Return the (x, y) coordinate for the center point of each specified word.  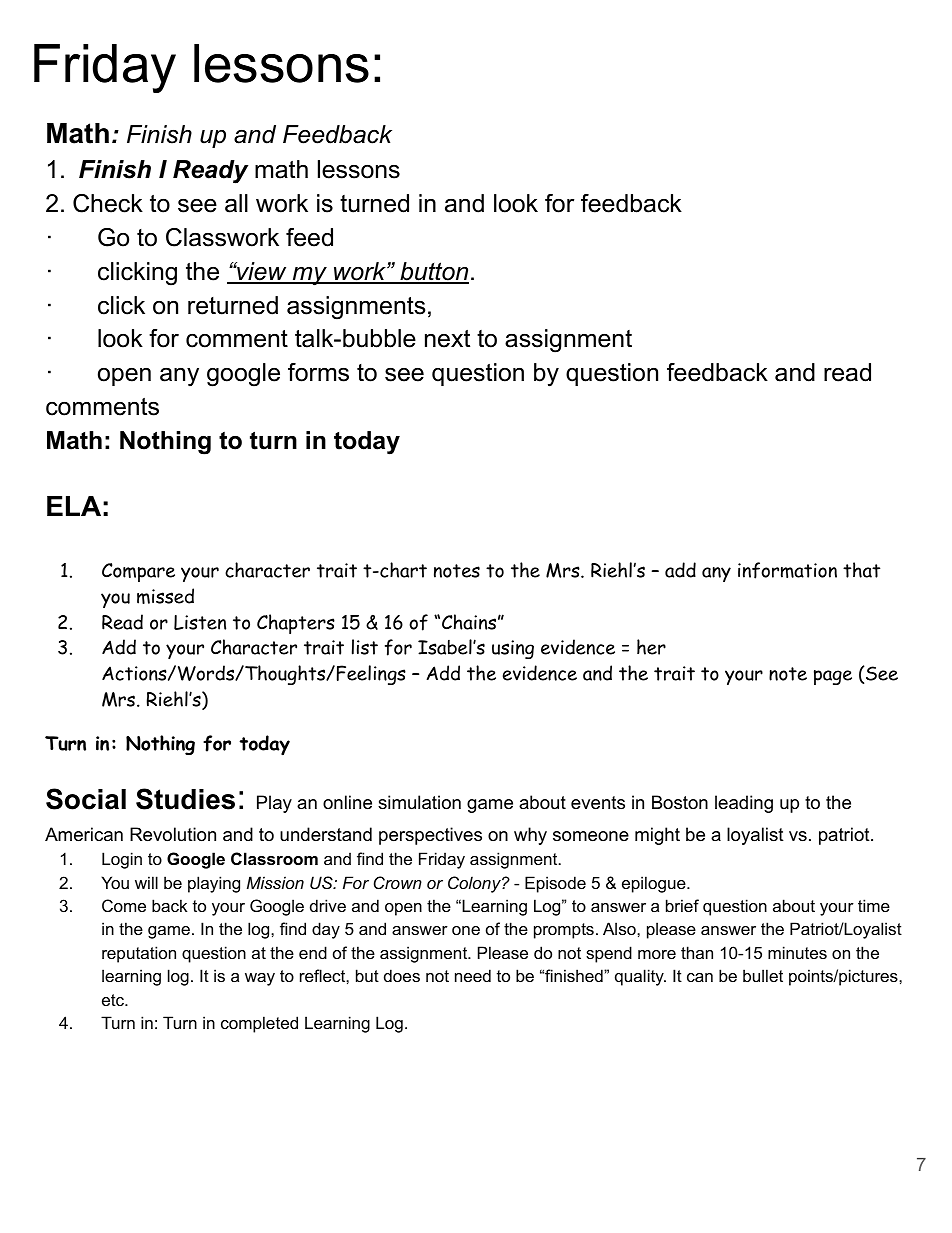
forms (318, 372)
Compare (138, 572)
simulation (419, 802)
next (447, 339)
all (236, 203)
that (861, 570)
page (833, 677)
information (787, 570)
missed (165, 596)
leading (744, 804)
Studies (185, 799)
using (513, 649)
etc (114, 1000)
